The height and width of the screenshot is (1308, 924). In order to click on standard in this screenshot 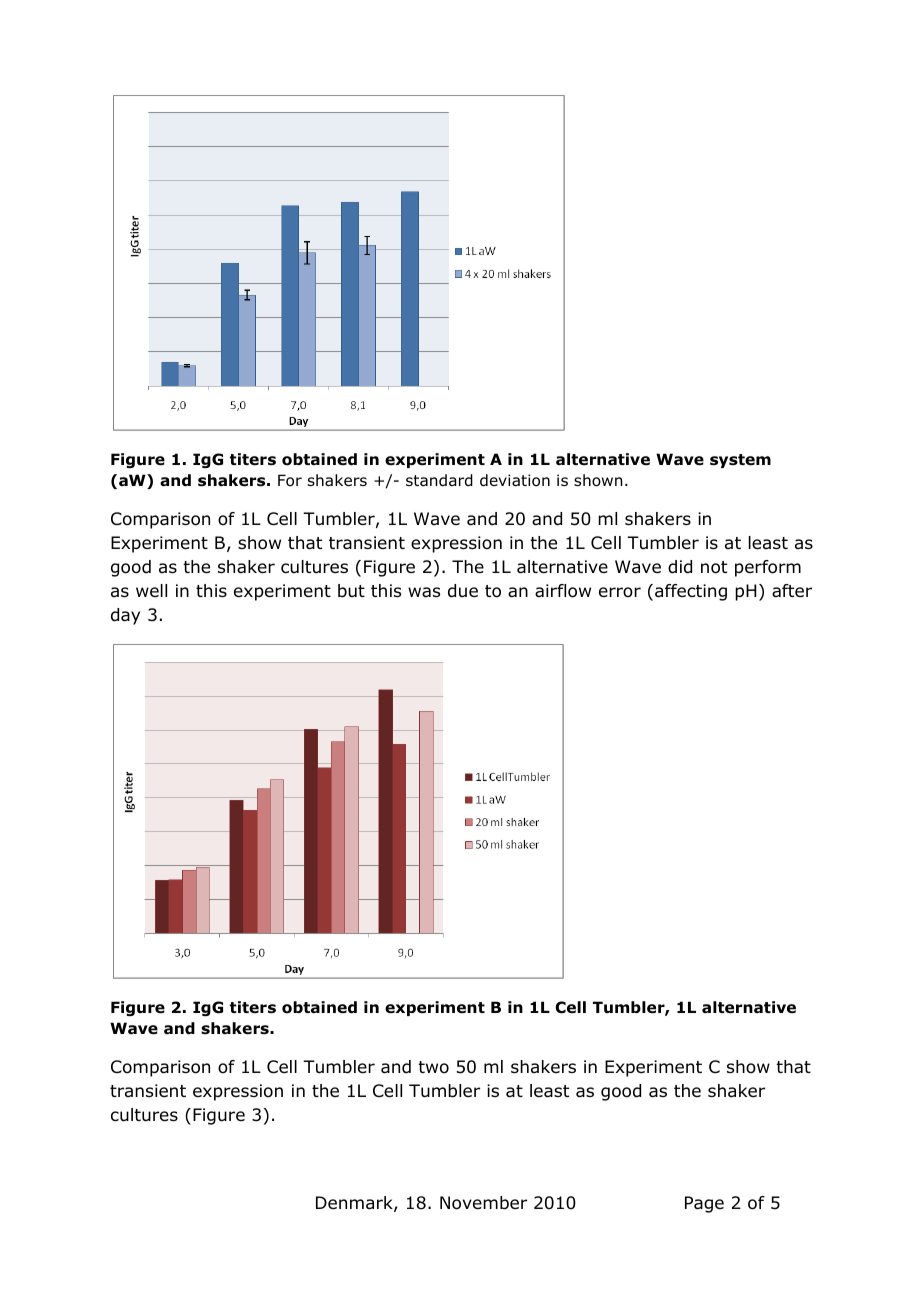, I will do `click(439, 480)`.
